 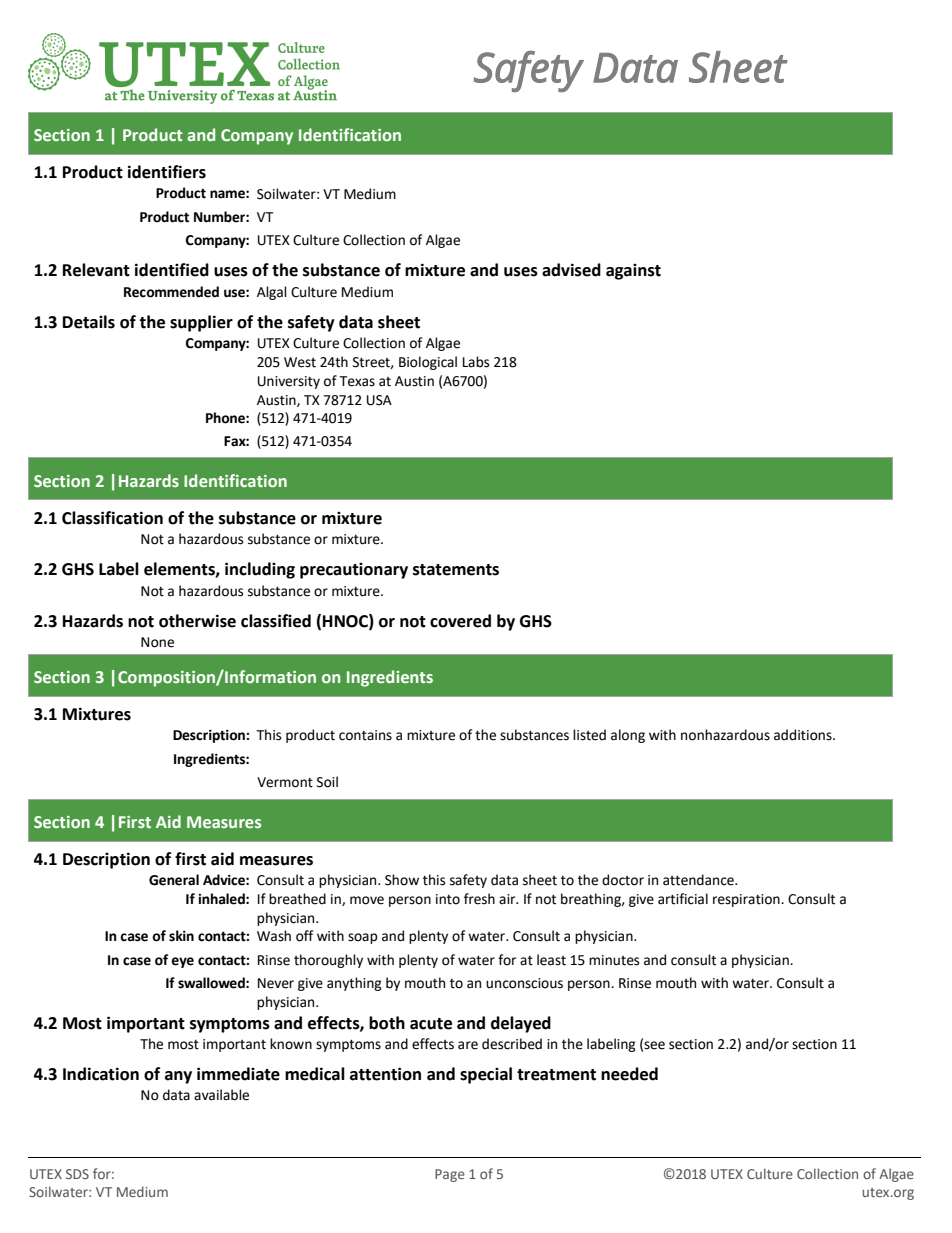 What do you see at coordinates (628, 736) in the page?
I see `along` at bounding box center [628, 736].
